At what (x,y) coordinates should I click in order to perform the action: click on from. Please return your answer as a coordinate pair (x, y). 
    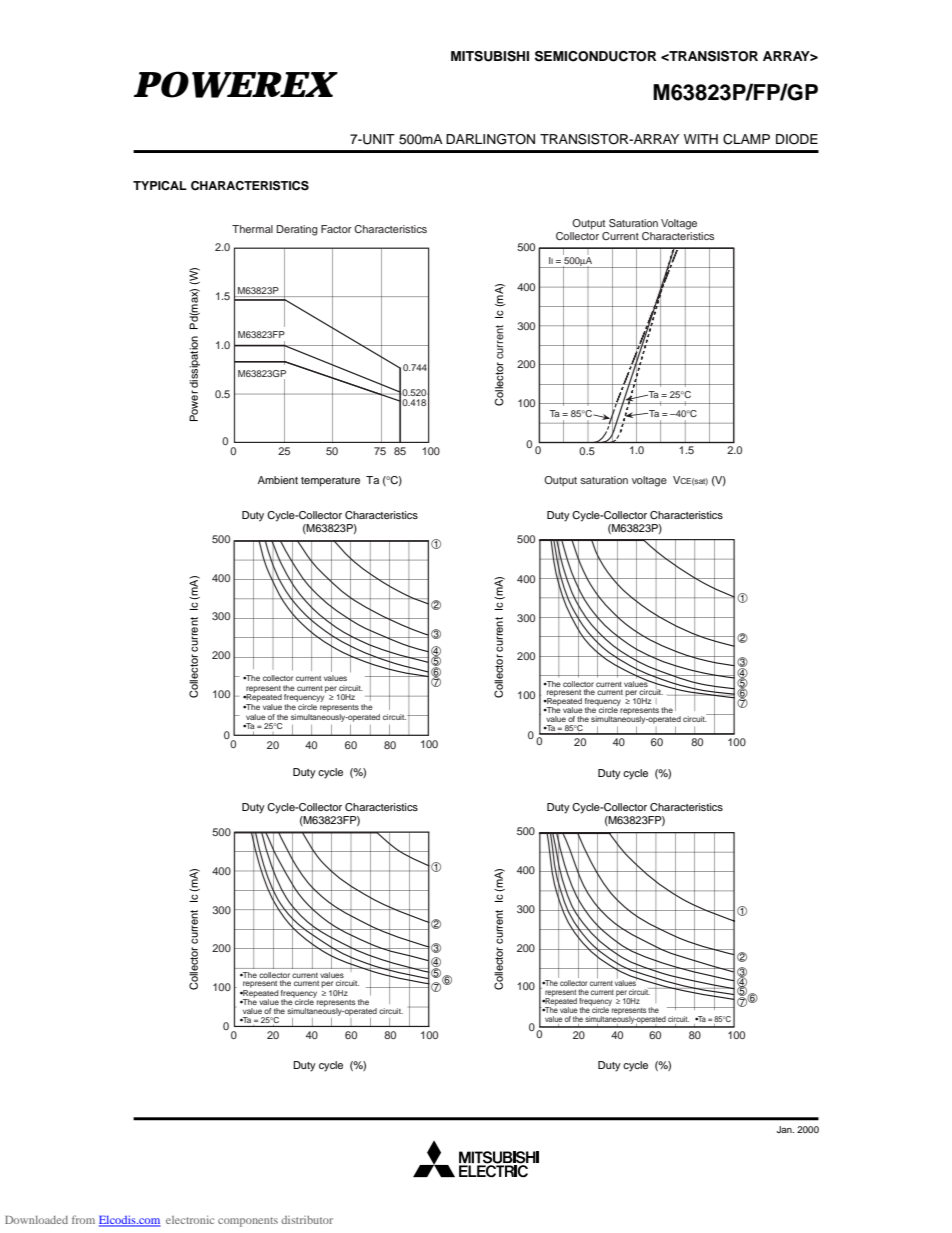
    Looking at the image, I should click on (83, 1219).
